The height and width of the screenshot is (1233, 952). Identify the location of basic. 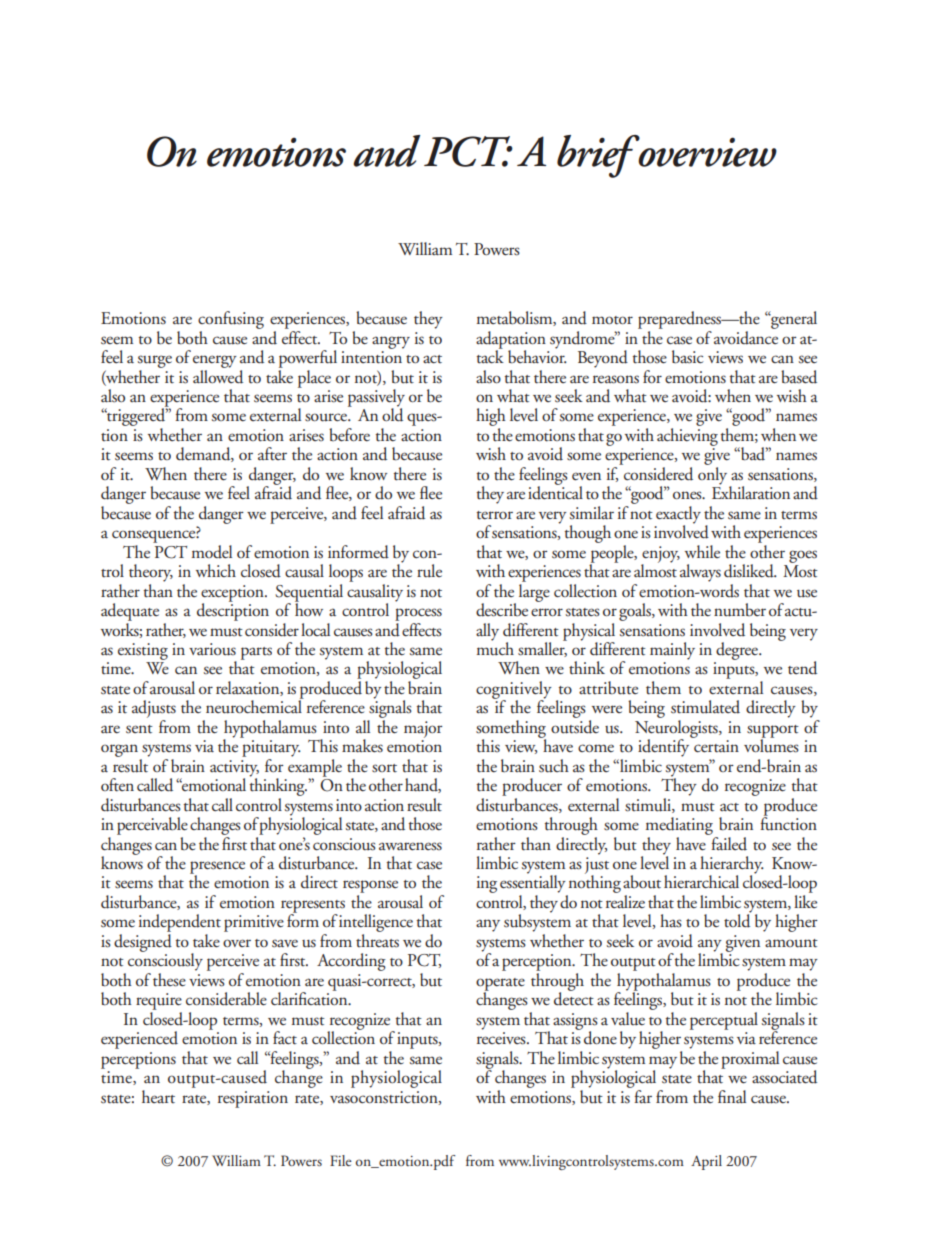
(687, 357).
